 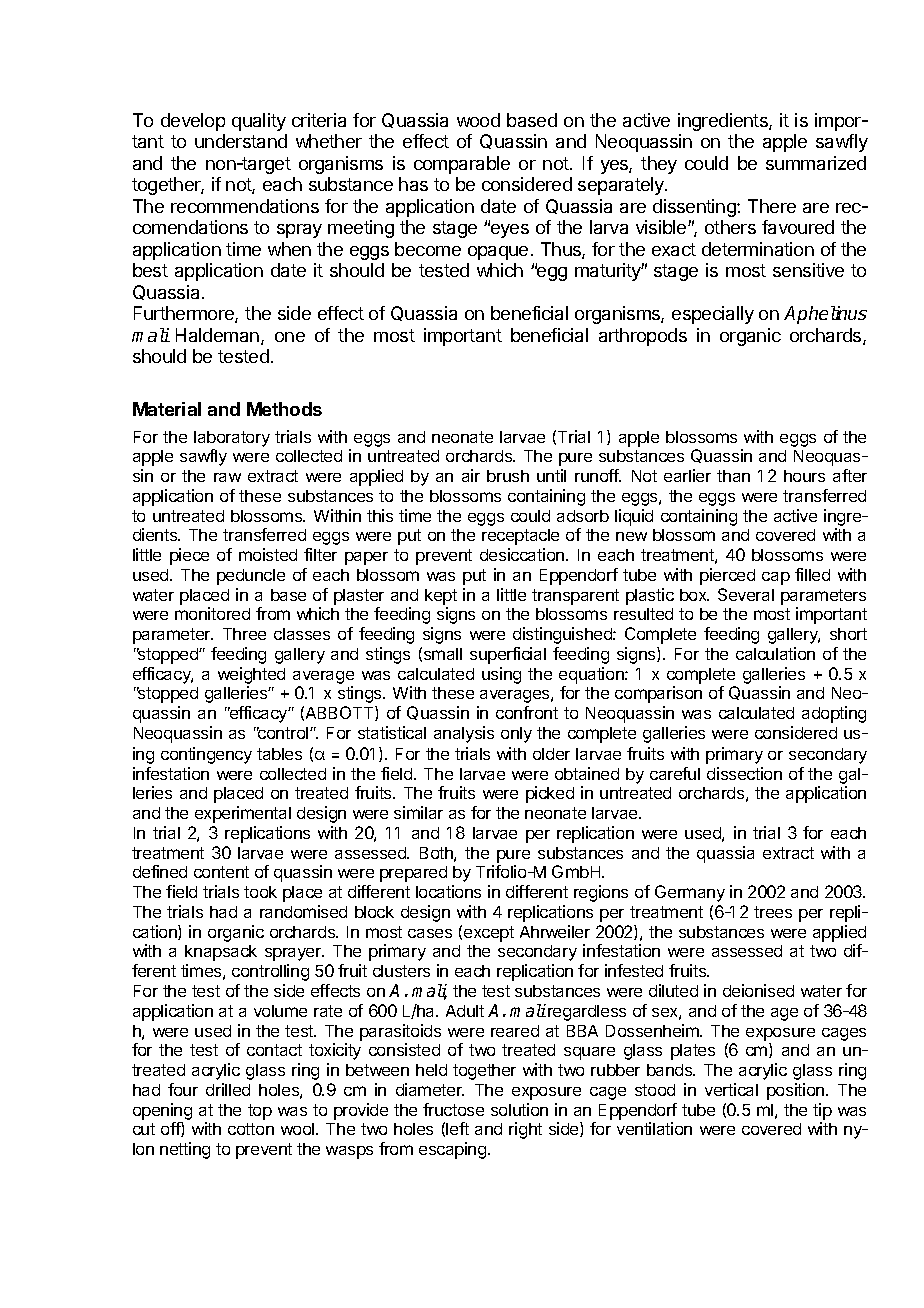 What do you see at coordinates (284, 409) in the image?
I see `Methods` at bounding box center [284, 409].
